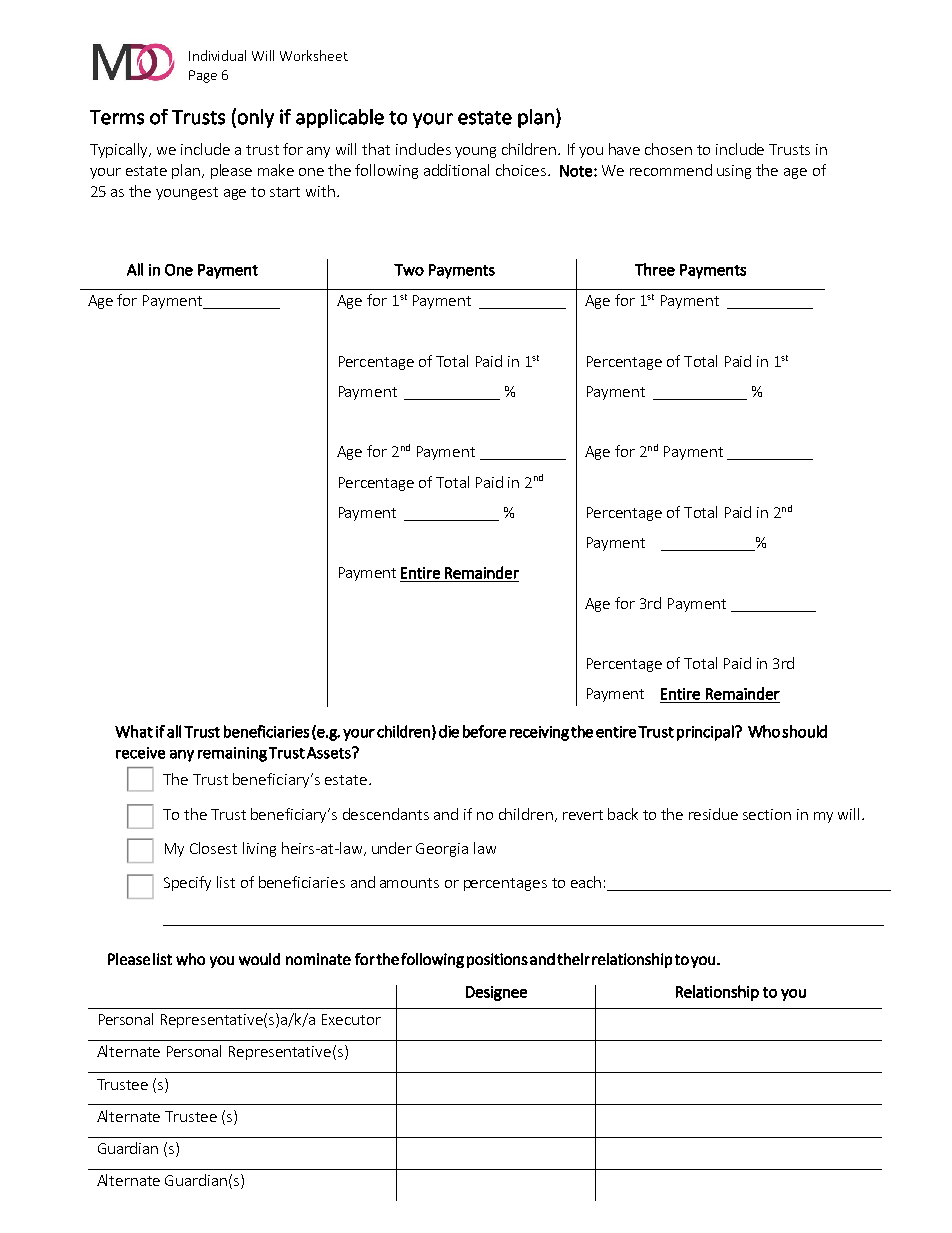 This document has width=952, height=1233. What do you see at coordinates (705, 733) in the document?
I see `principal` at bounding box center [705, 733].
